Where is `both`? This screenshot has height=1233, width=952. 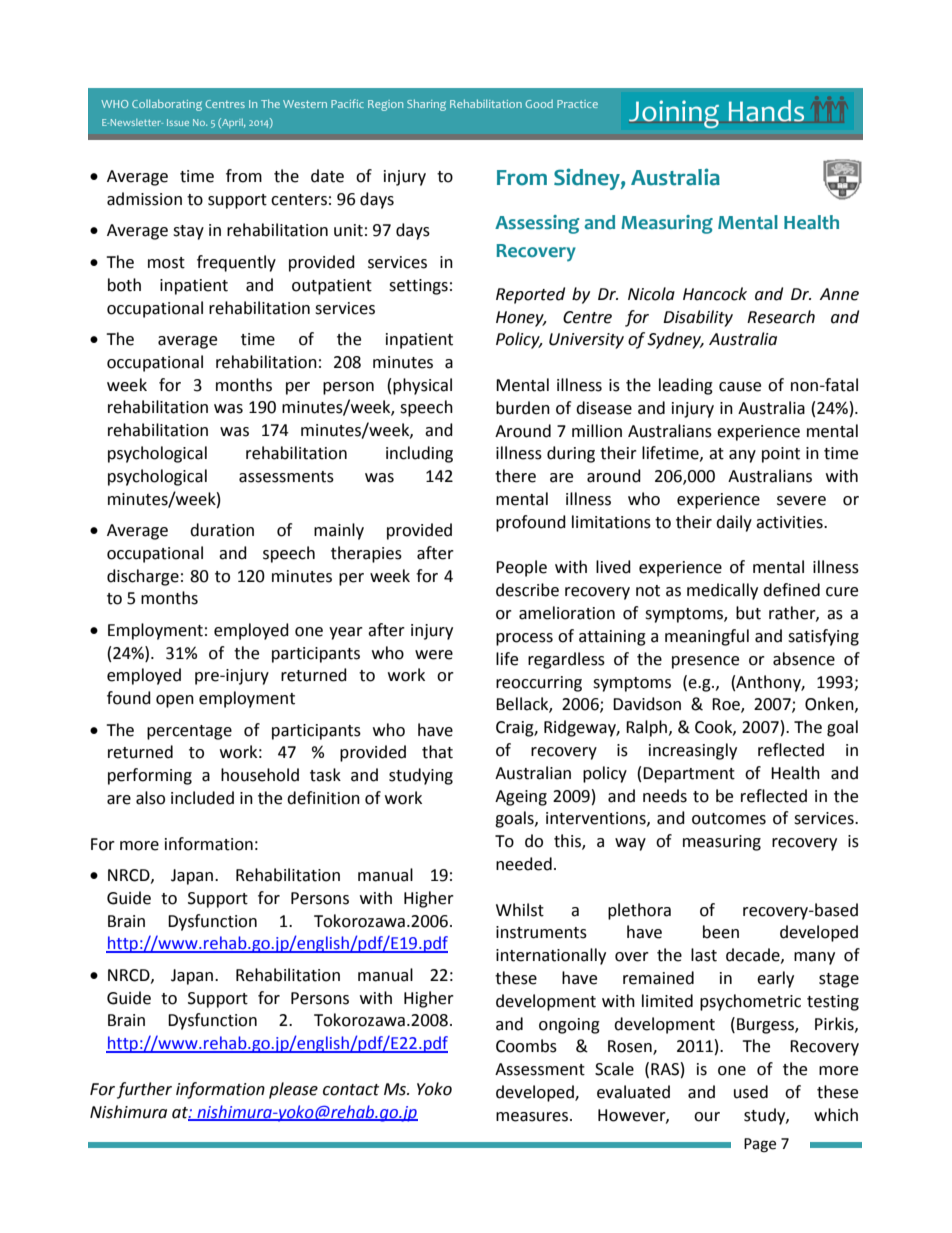
both is located at coordinates (124, 285).
